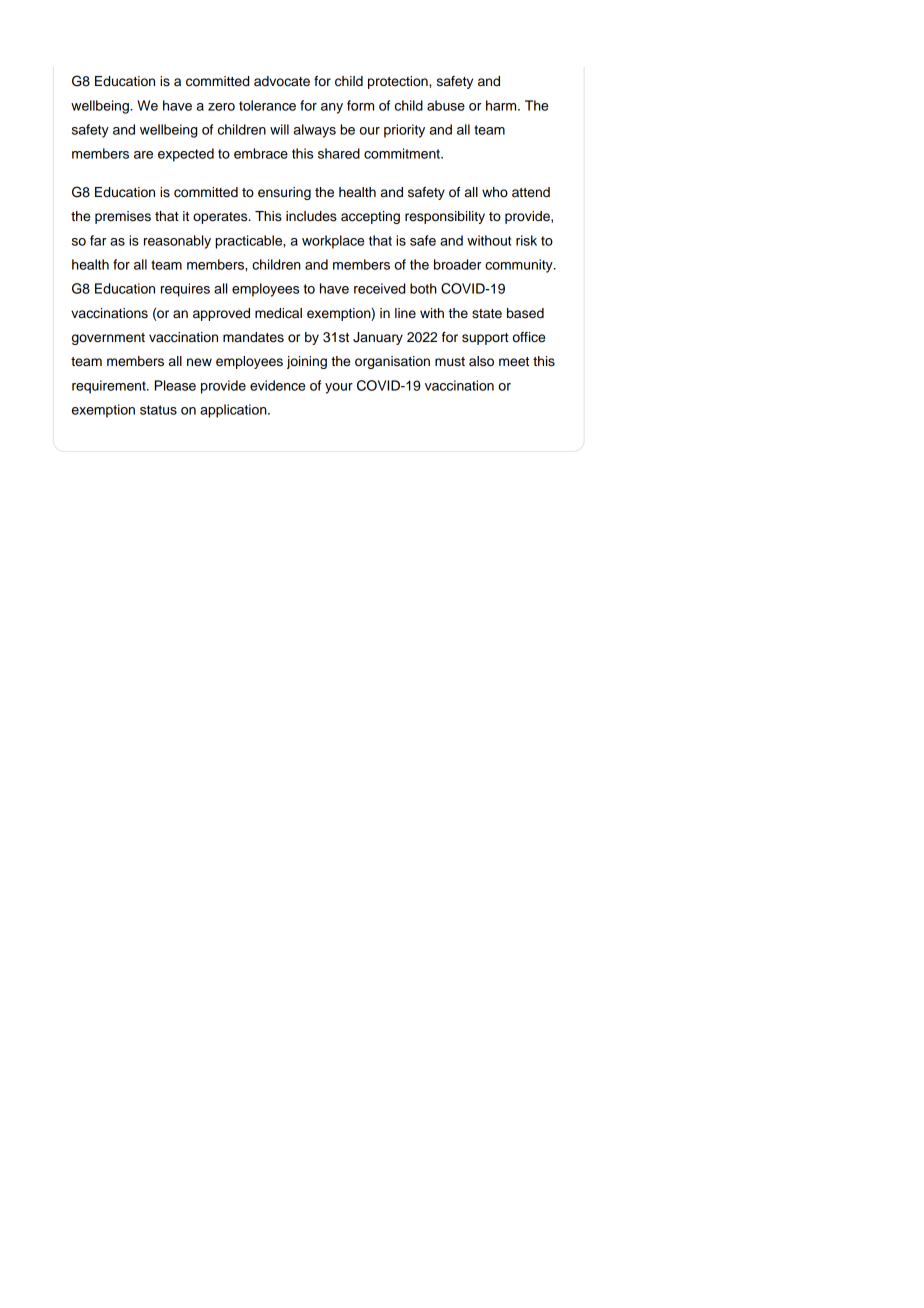 This page has width=924, height=1308. I want to click on medical, so click(278, 313).
